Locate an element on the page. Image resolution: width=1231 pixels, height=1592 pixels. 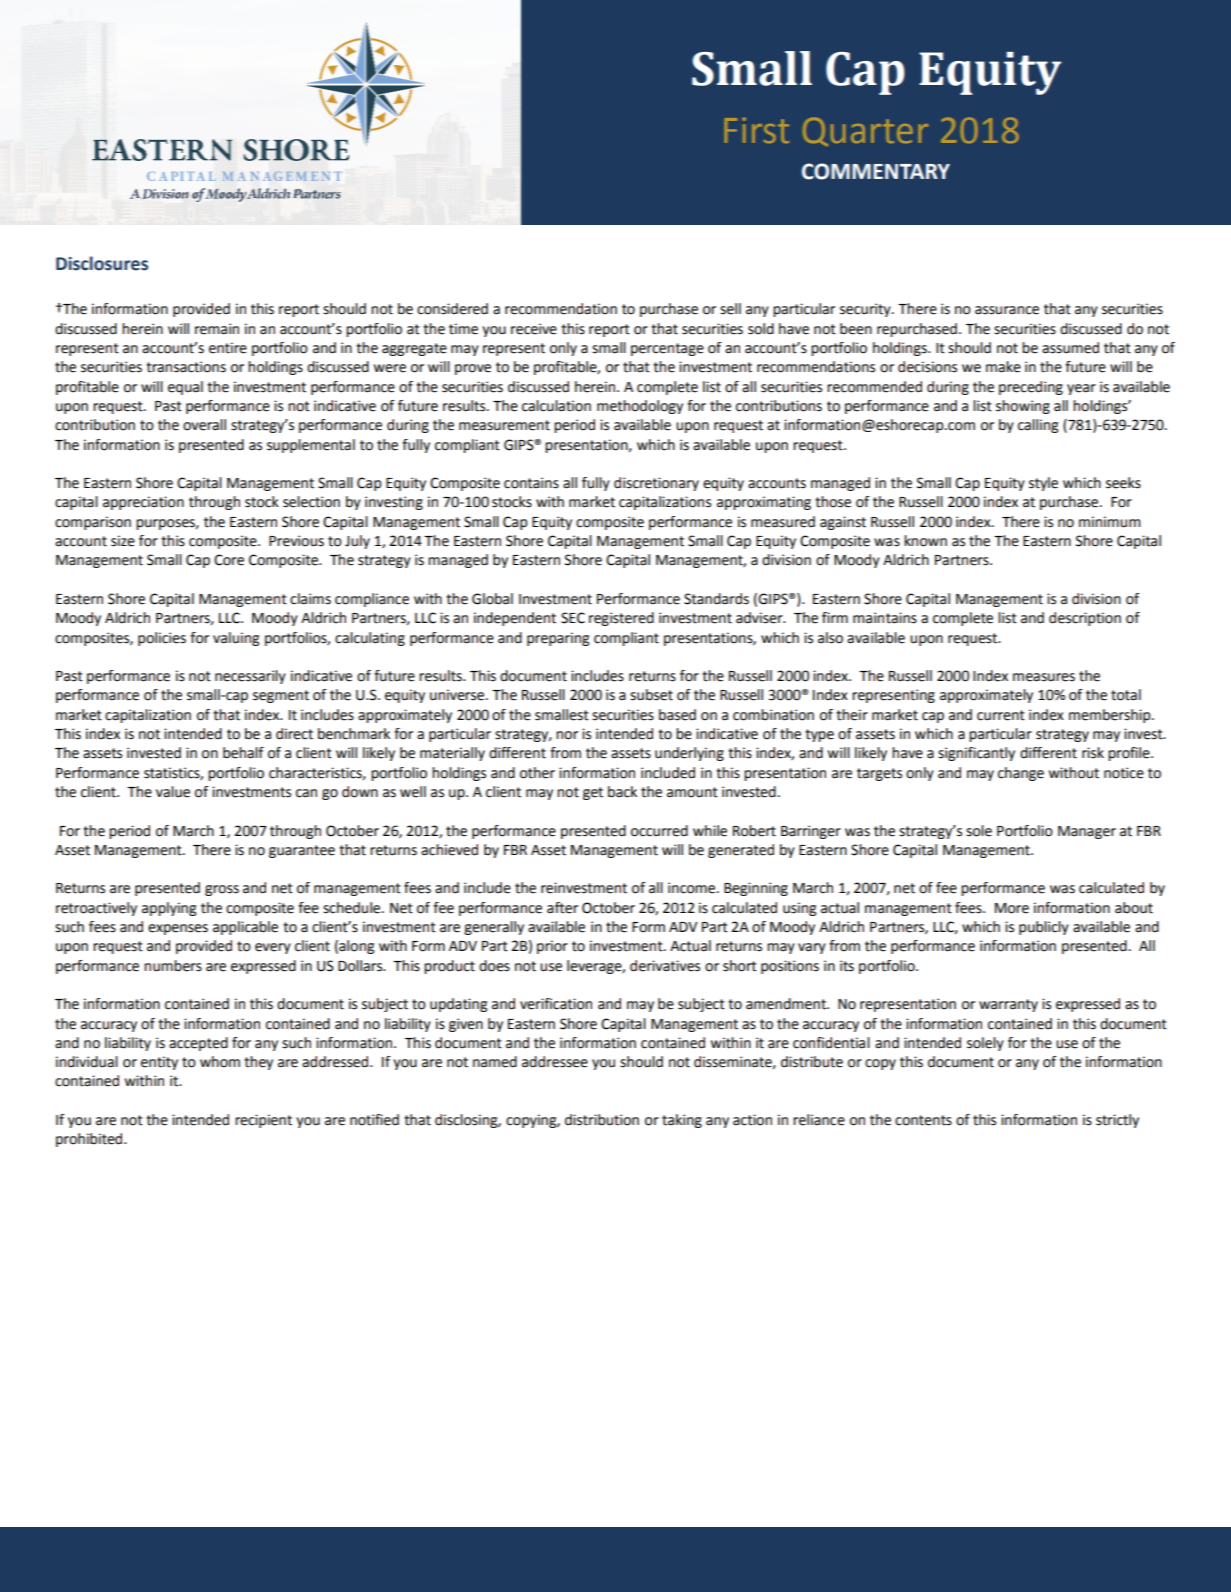
behalf is located at coordinates (243, 753).
